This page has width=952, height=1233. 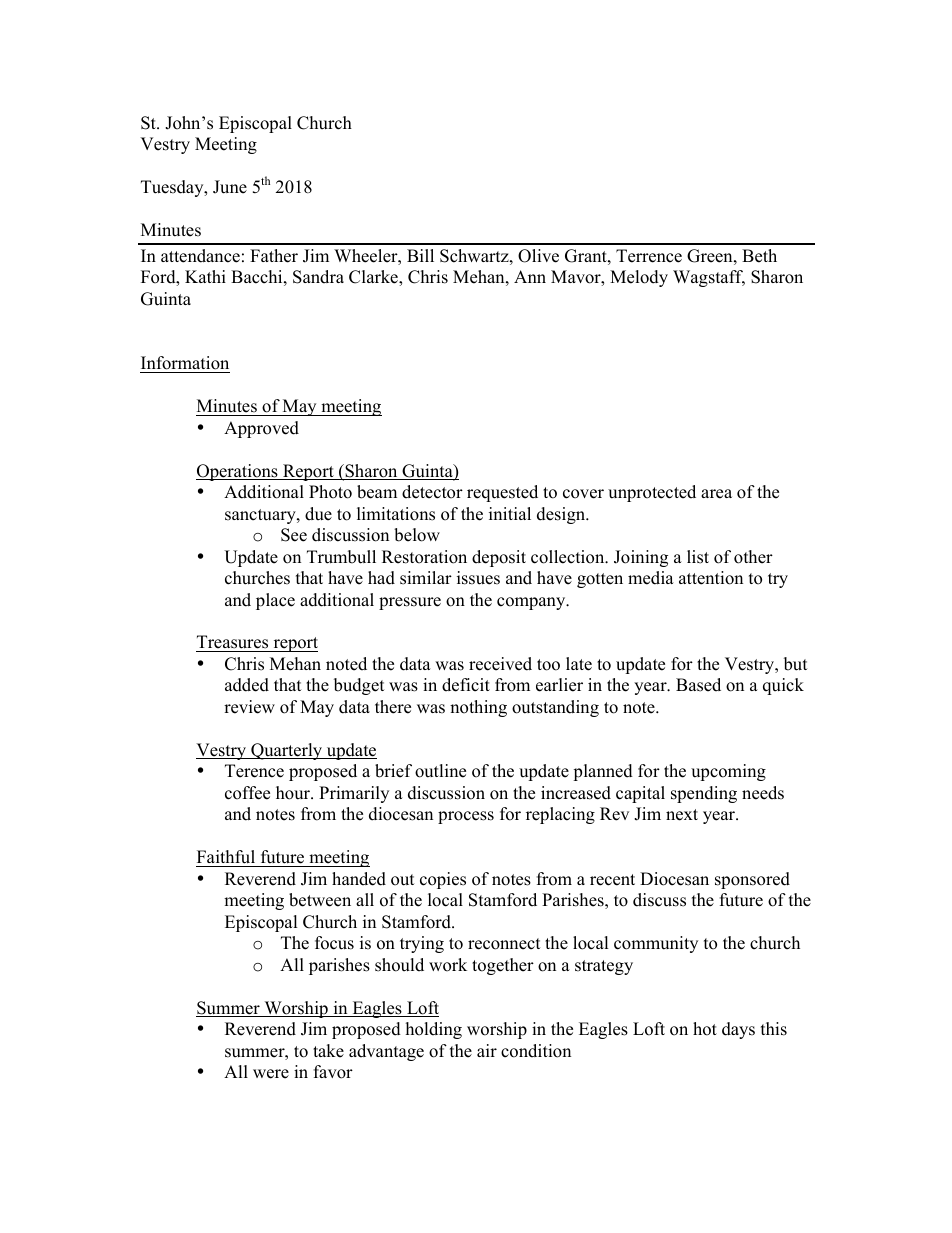 I want to click on air, so click(x=487, y=1050).
